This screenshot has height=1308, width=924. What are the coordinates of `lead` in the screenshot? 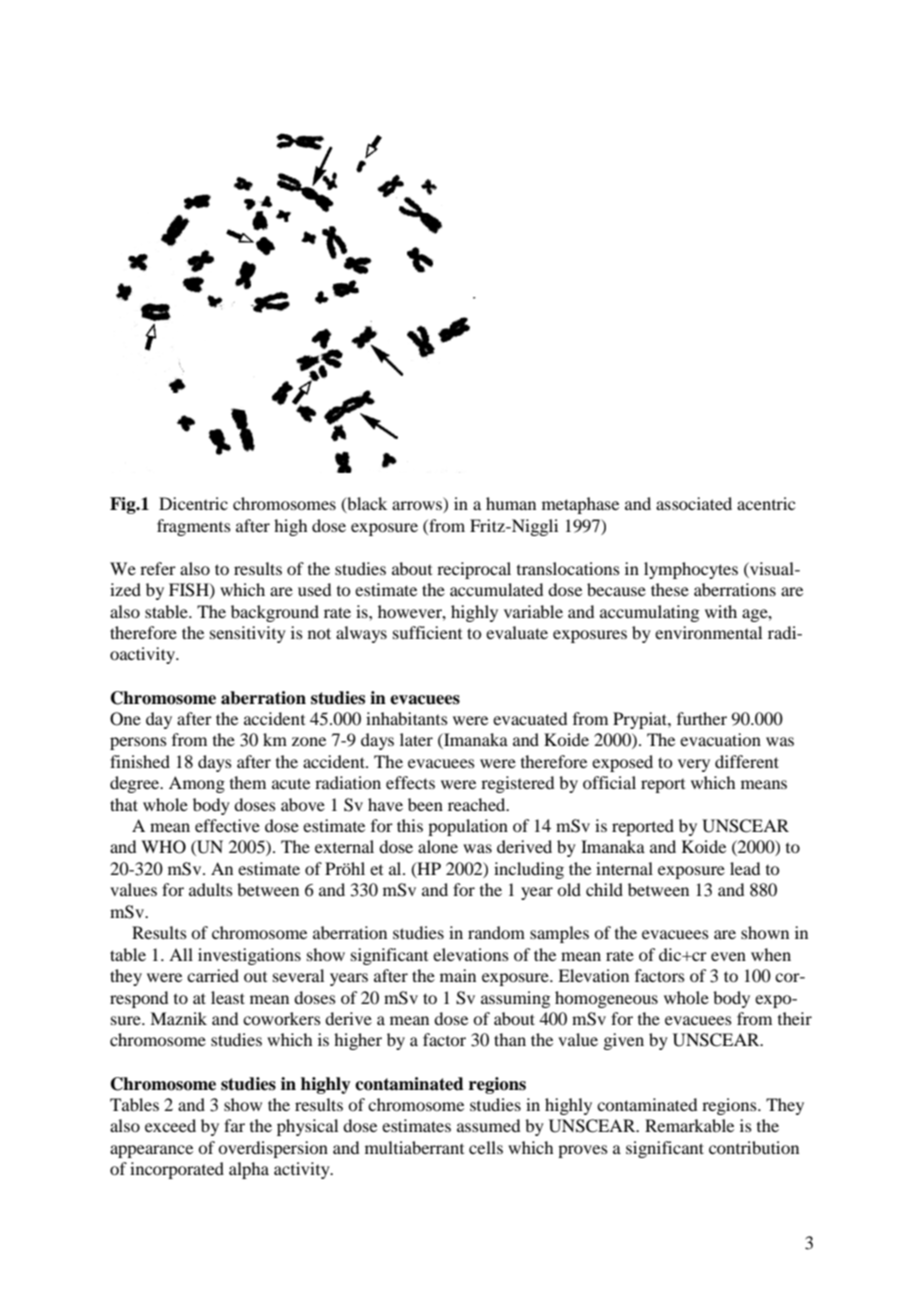 It's located at (745, 868).
